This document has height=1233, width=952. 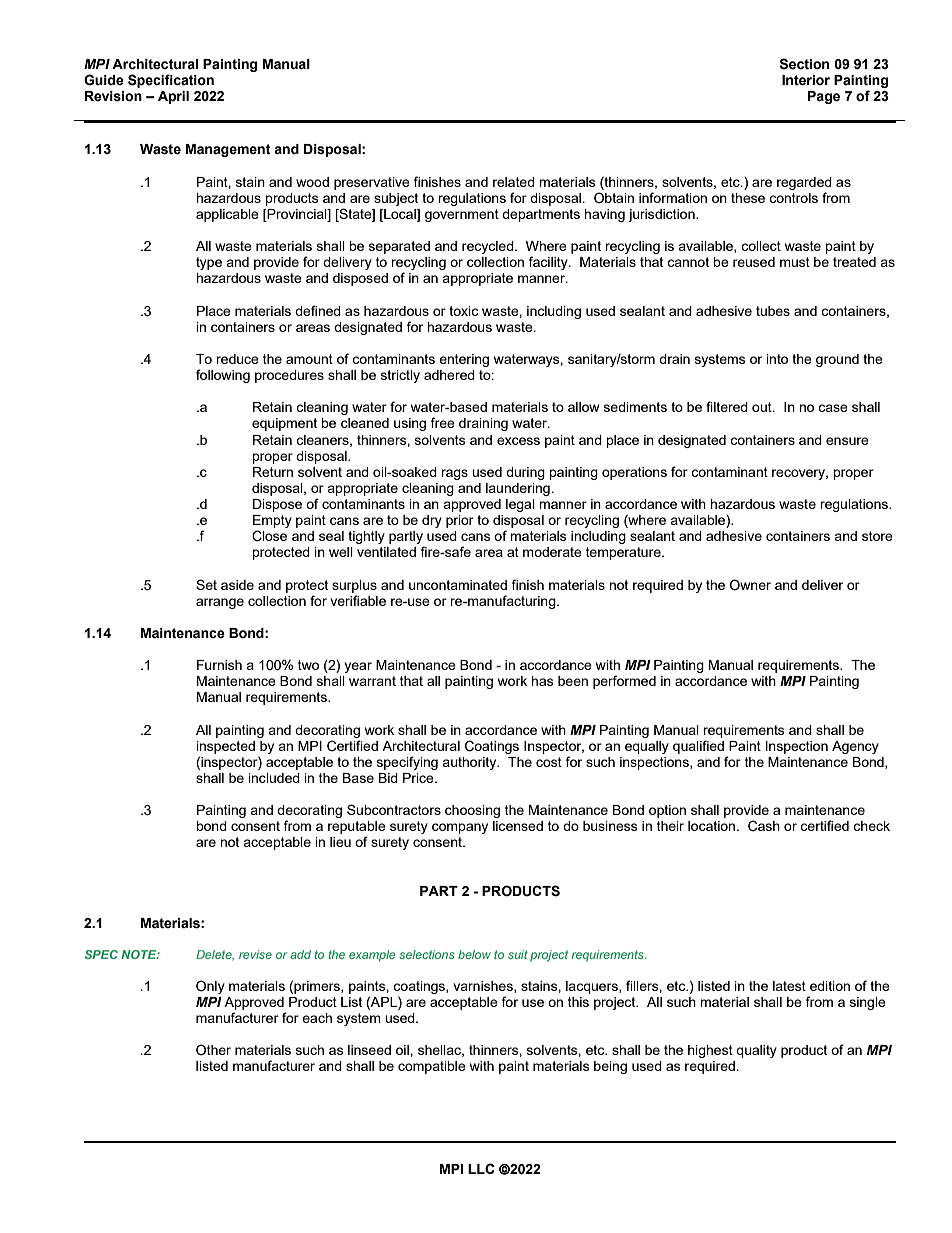 What do you see at coordinates (806, 80) in the document?
I see `Interior` at bounding box center [806, 80].
